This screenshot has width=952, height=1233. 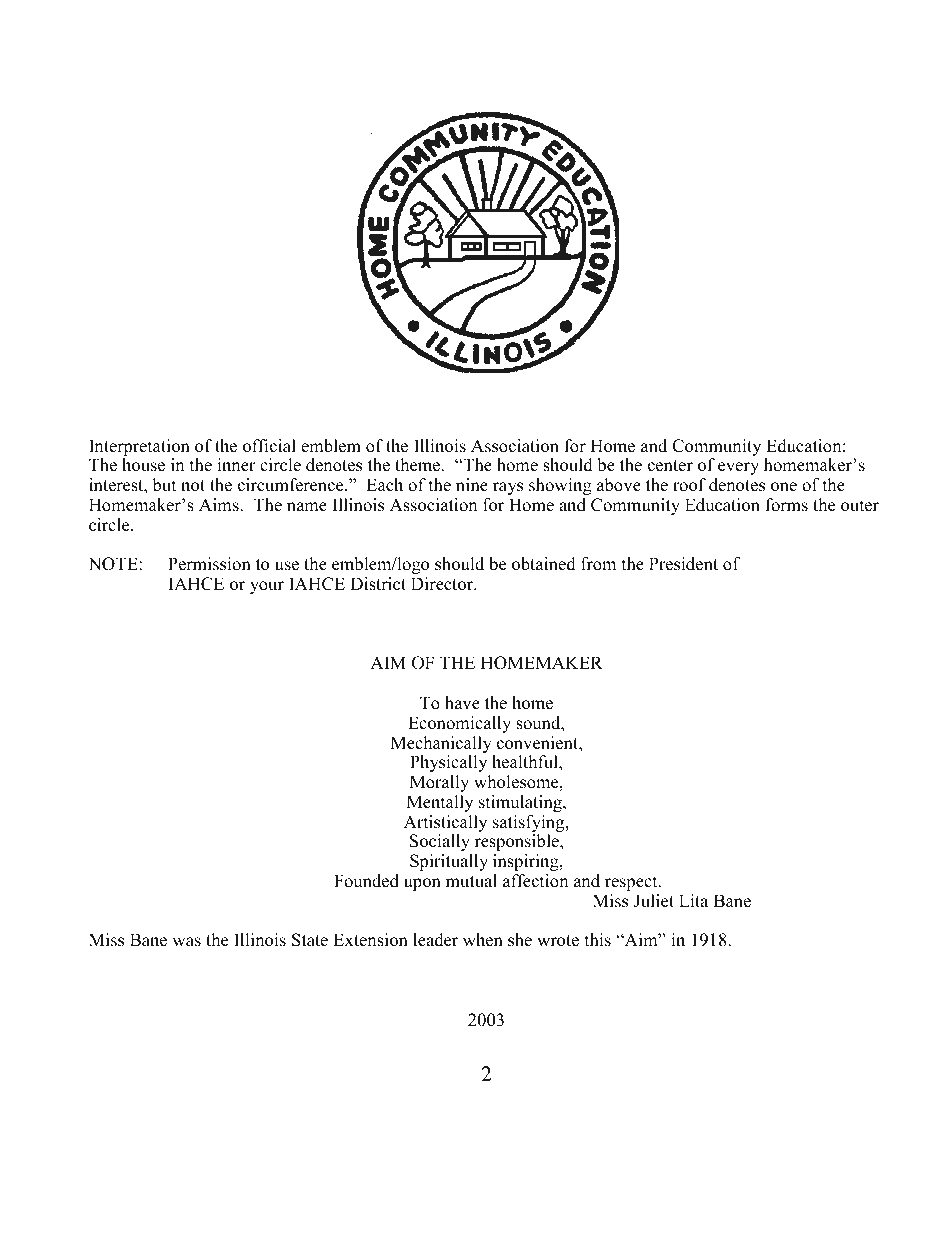 What do you see at coordinates (544, 564) in the screenshot?
I see `obtained` at bounding box center [544, 564].
